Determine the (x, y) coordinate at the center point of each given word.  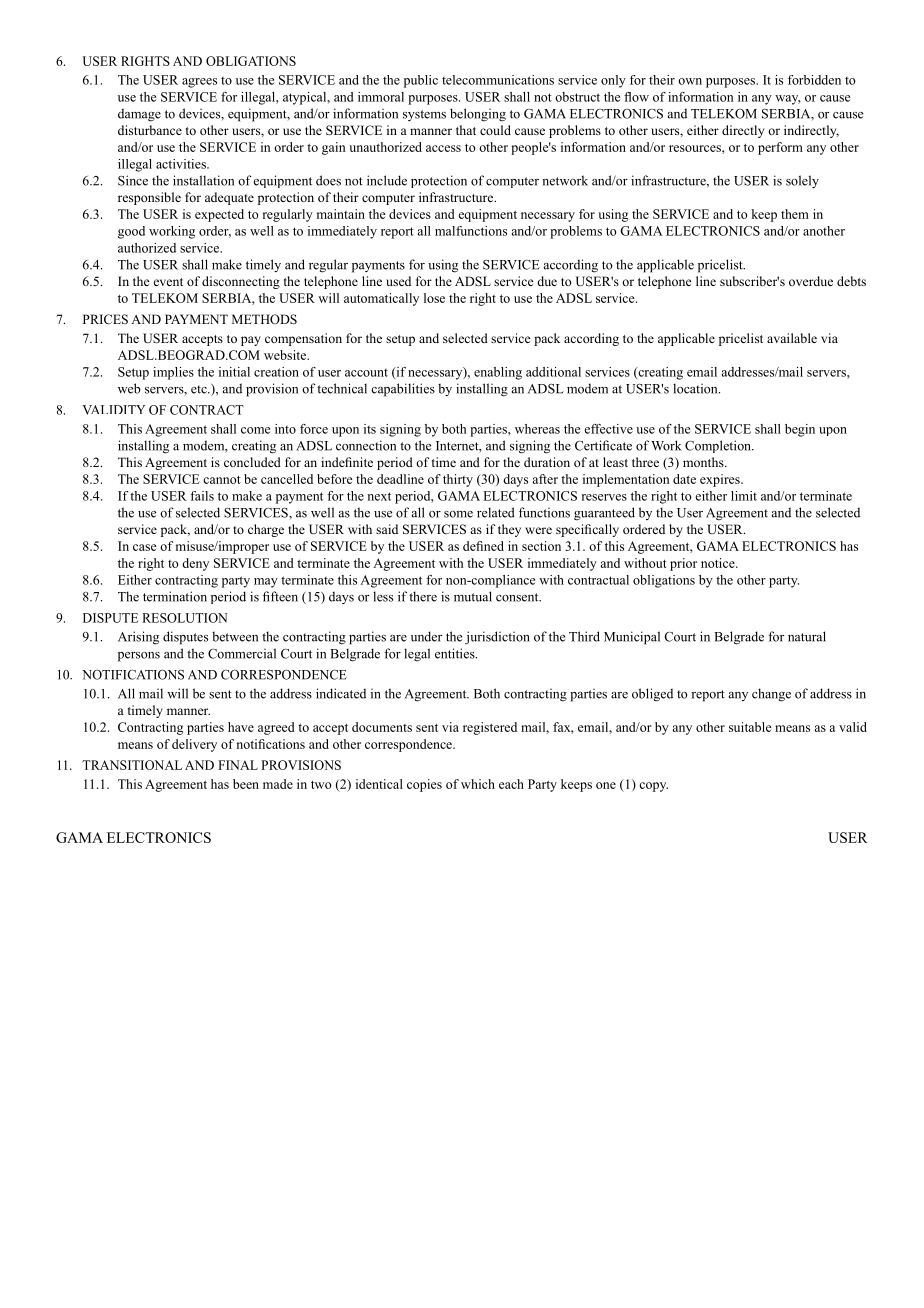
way (788, 100)
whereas (537, 429)
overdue (811, 281)
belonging (478, 115)
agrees (199, 83)
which (478, 784)
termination (175, 596)
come (255, 430)
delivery (194, 745)
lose (434, 298)
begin (800, 430)
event (168, 282)
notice (719, 563)
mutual (473, 596)
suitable (750, 727)
